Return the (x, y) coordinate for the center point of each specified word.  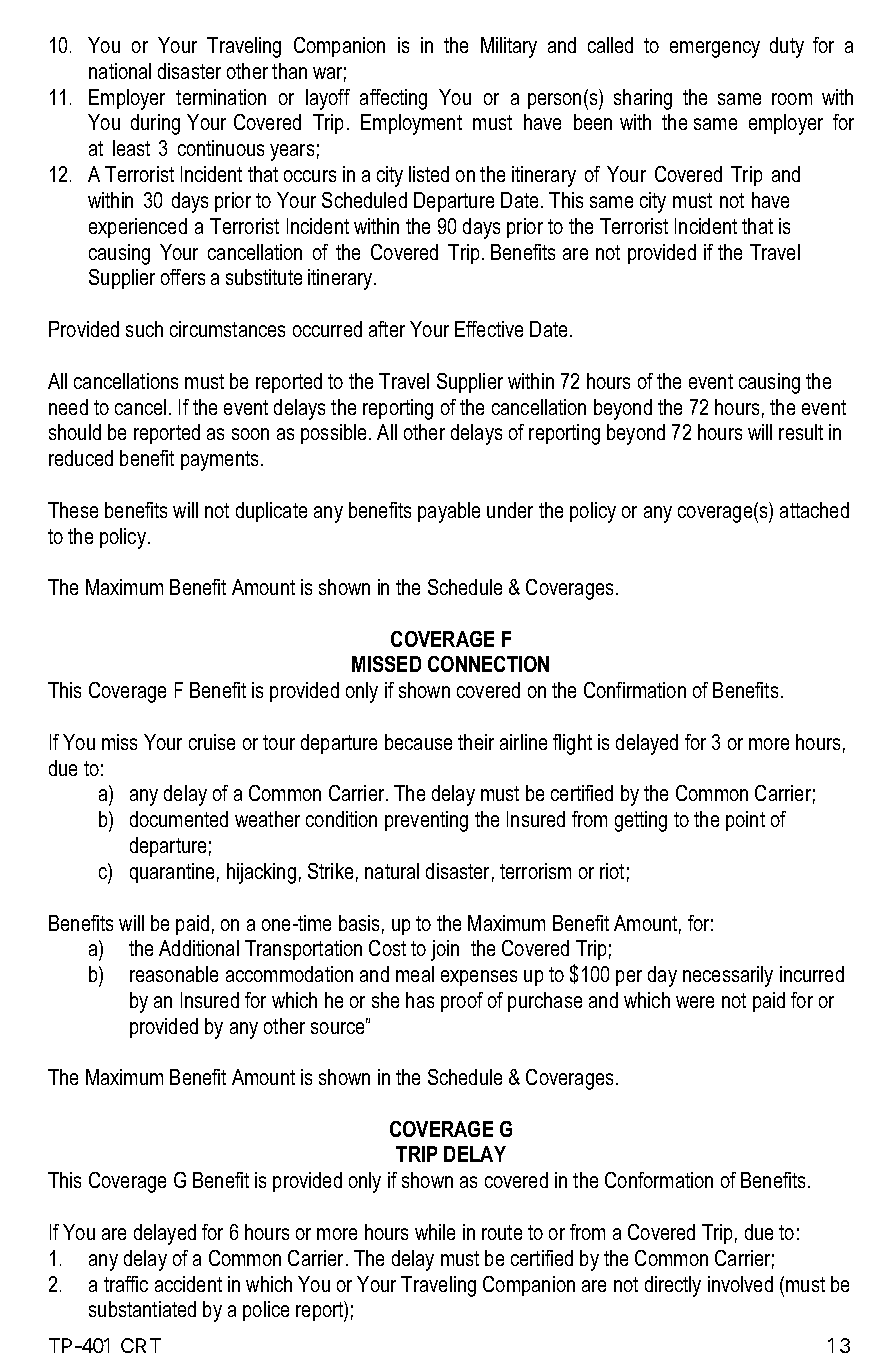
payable (449, 512)
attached (814, 510)
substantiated (142, 1309)
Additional (199, 948)
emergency (715, 49)
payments (221, 461)
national (120, 71)
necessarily (728, 976)
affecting (393, 99)
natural (392, 871)
